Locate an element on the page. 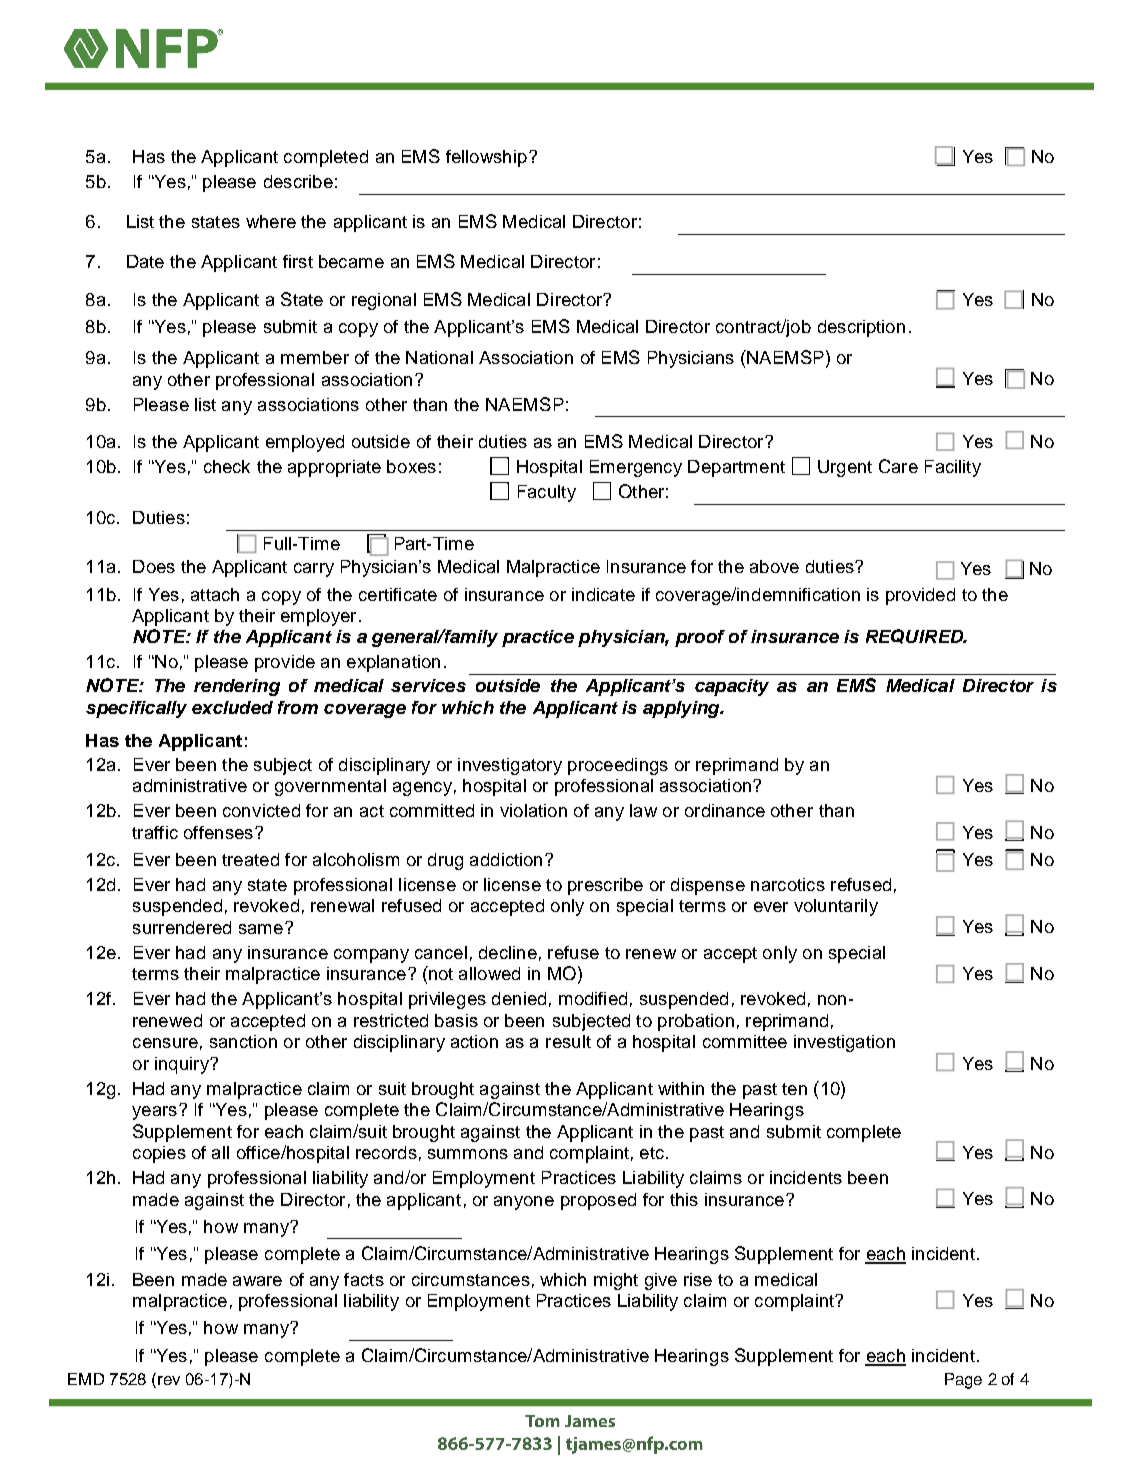  investigatory is located at coordinates (510, 766).
